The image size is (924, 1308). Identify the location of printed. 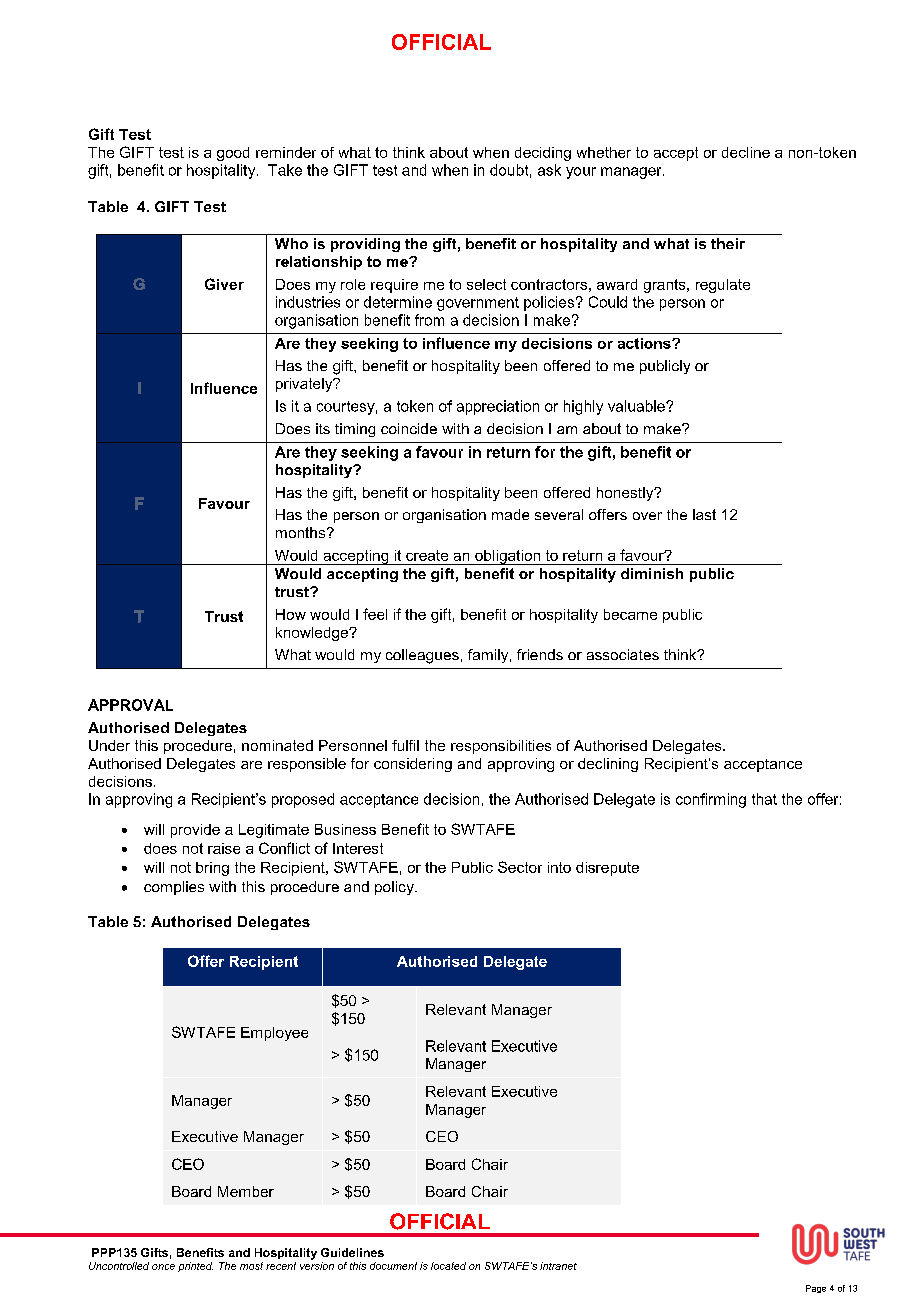
(195, 1267).
